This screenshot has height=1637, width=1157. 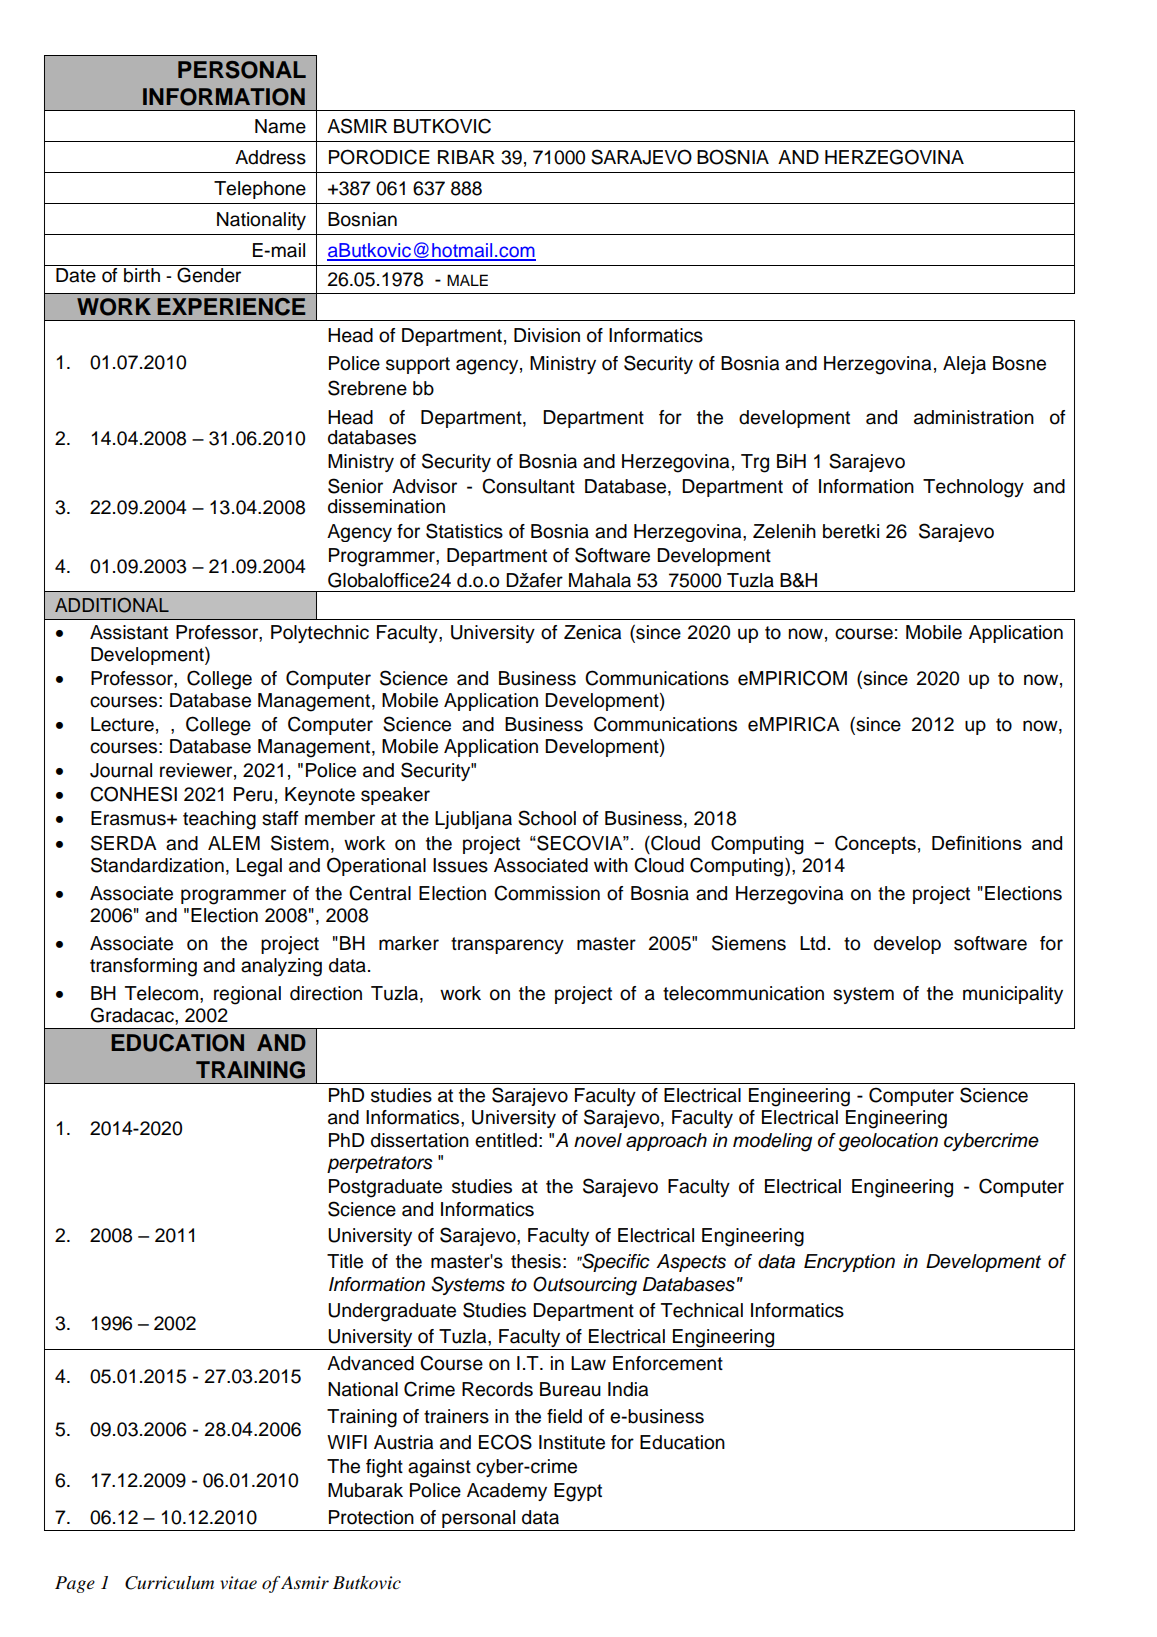 I want to click on School, so click(x=547, y=818).
